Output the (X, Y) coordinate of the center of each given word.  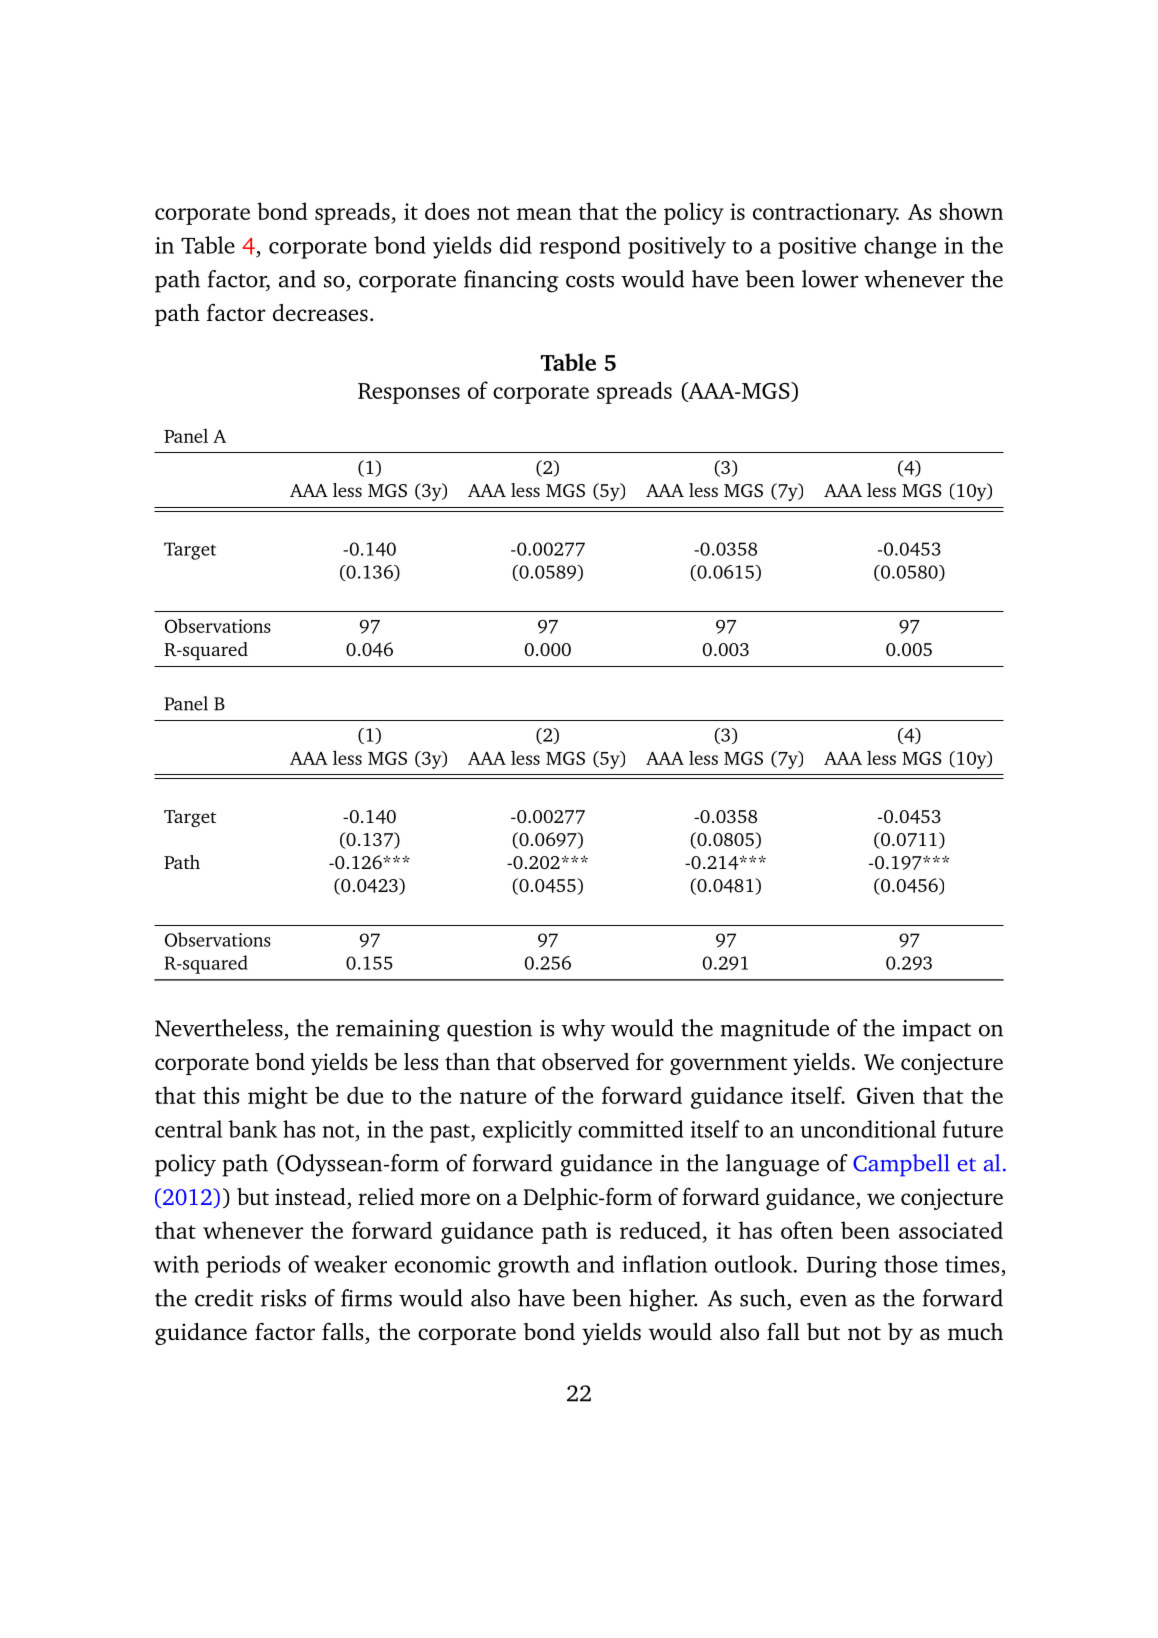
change (900, 247)
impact (936, 1031)
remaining (388, 1031)
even (823, 1301)
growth (534, 1266)
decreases (320, 312)
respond (580, 247)
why (583, 1030)
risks (283, 1298)
